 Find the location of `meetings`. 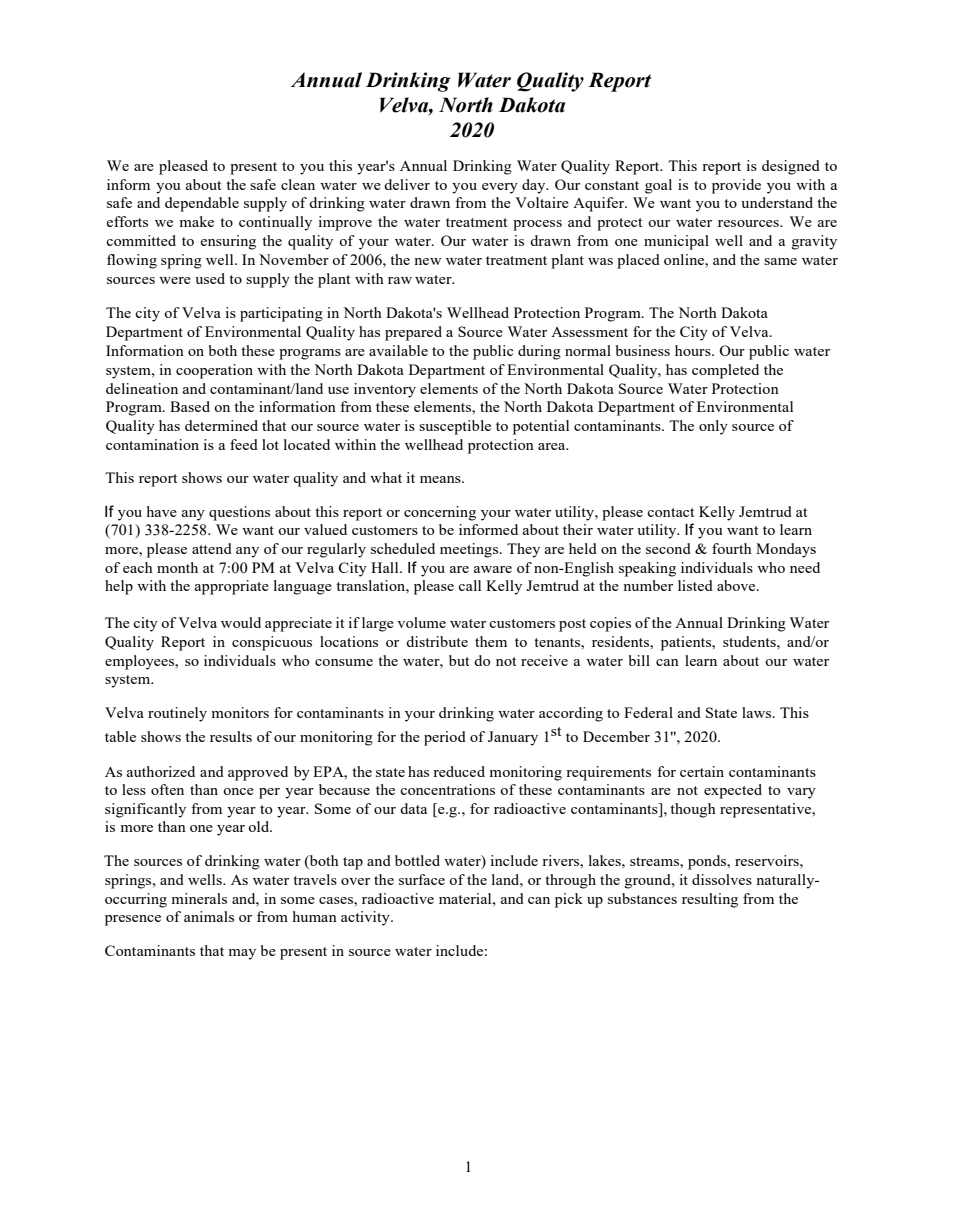

meetings is located at coordinates (470, 550).
